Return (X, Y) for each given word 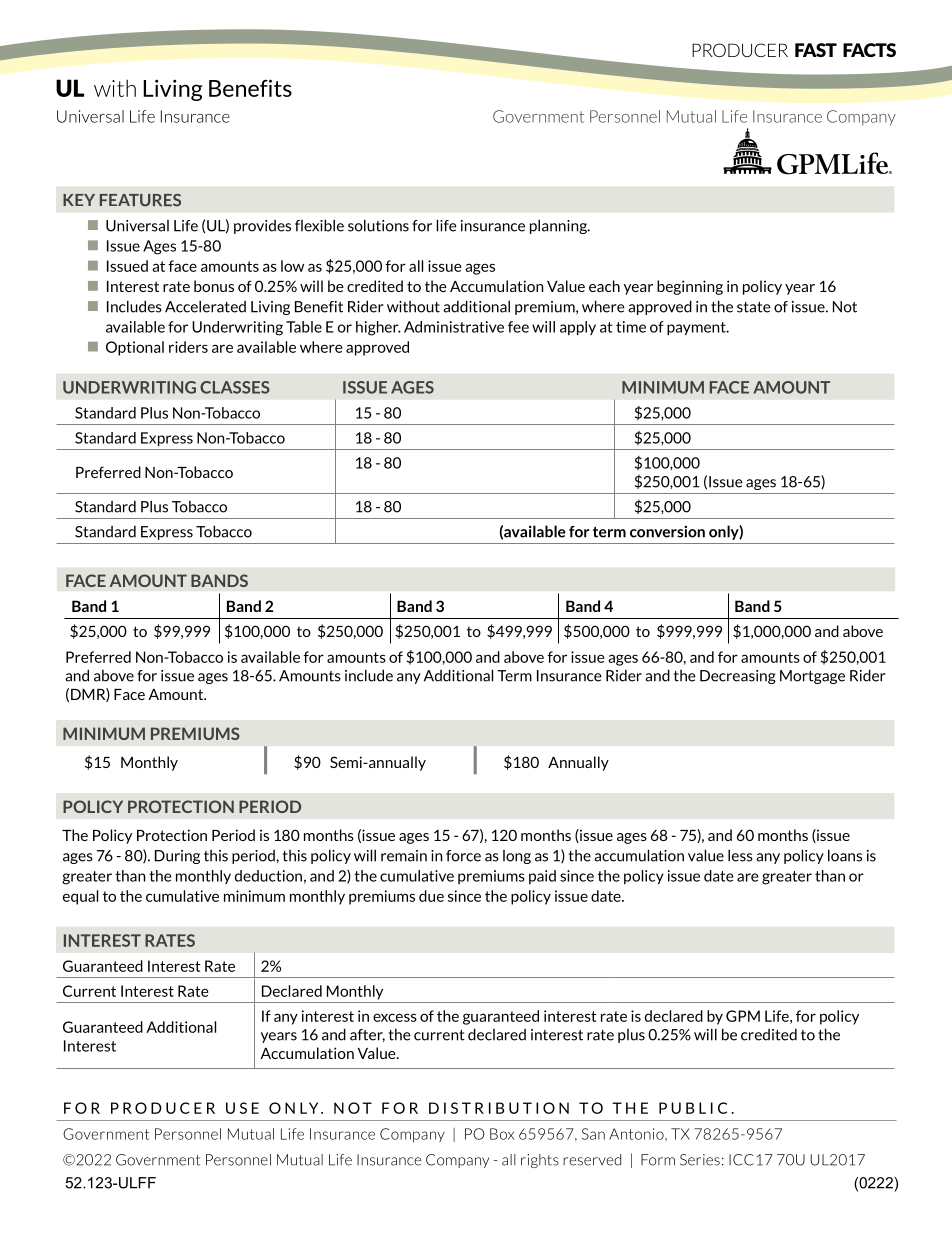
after (367, 1035)
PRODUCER (740, 50)
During (177, 857)
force (463, 856)
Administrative (454, 327)
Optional (135, 348)
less (740, 855)
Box (502, 1134)
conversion (667, 532)
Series (700, 1160)
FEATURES (140, 200)
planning (559, 226)
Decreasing (738, 677)
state (754, 307)
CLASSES (235, 387)
